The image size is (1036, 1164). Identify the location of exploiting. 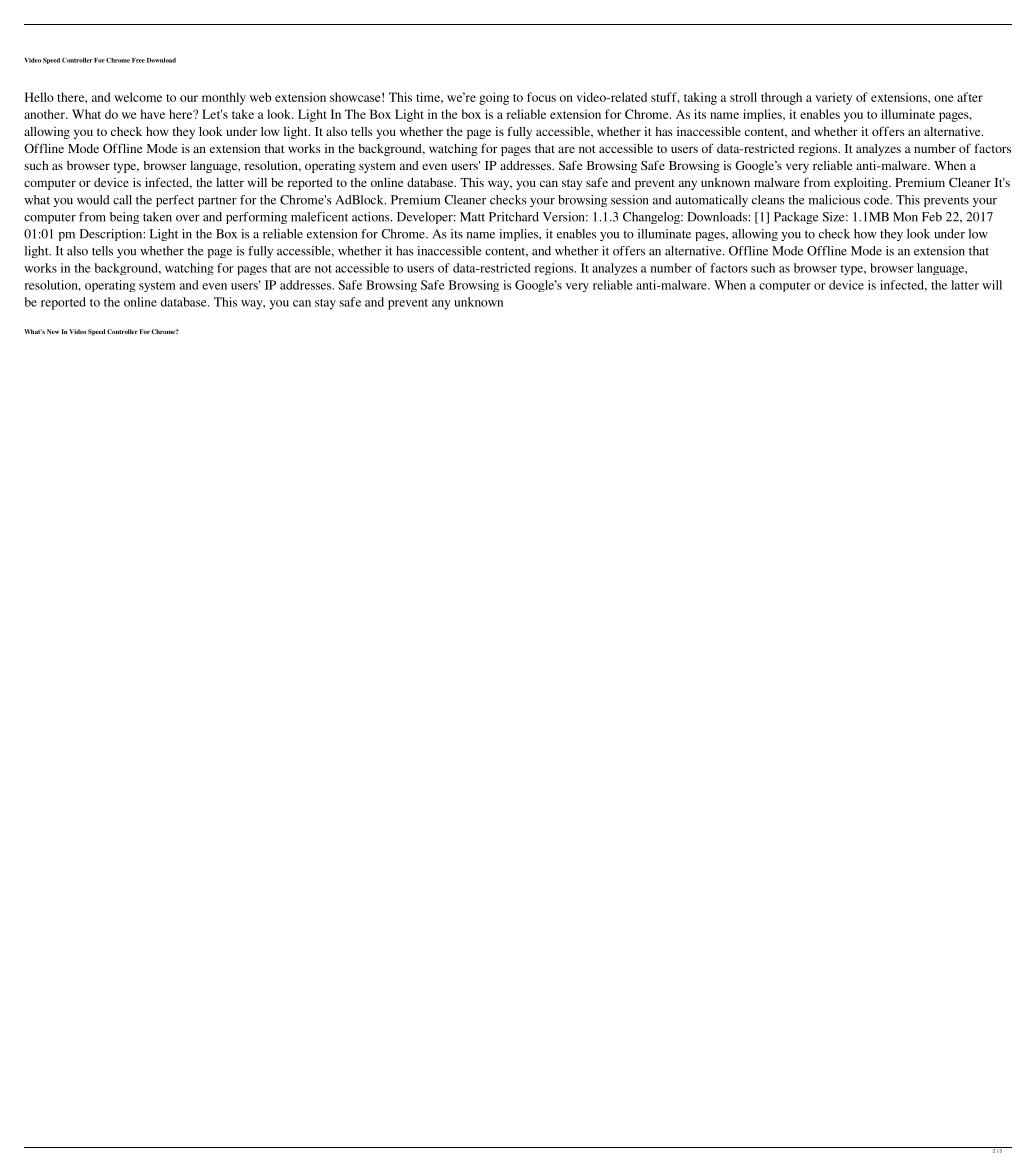
(862, 183).
